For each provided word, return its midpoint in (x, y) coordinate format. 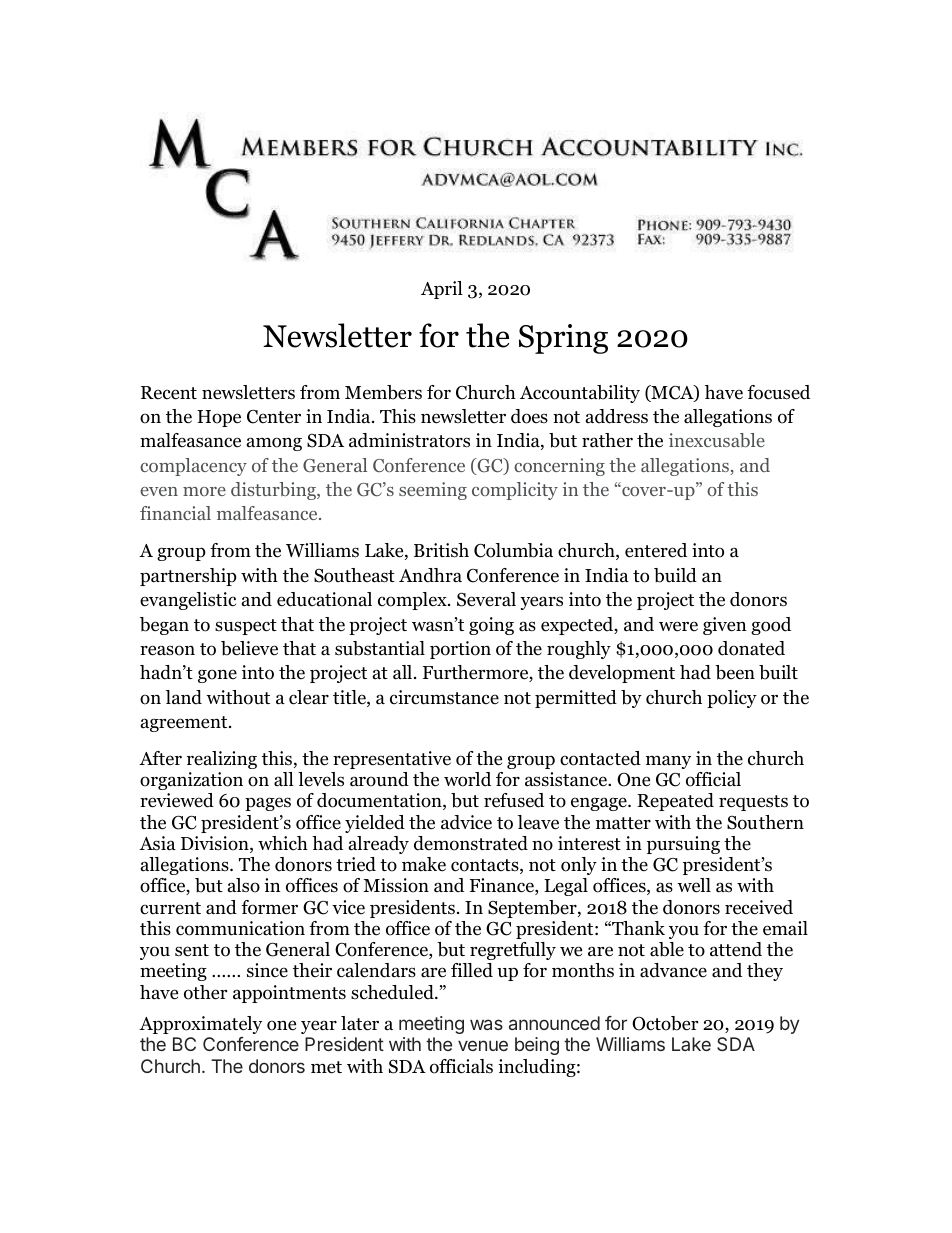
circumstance (444, 697)
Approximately (200, 1025)
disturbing (274, 491)
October (665, 1023)
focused (778, 392)
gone (217, 676)
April (442, 290)
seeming (433, 491)
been (735, 672)
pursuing (683, 845)
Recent (169, 393)
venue (483, 1045)
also (244, 885)
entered (656, 550)
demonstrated (471, 843)
